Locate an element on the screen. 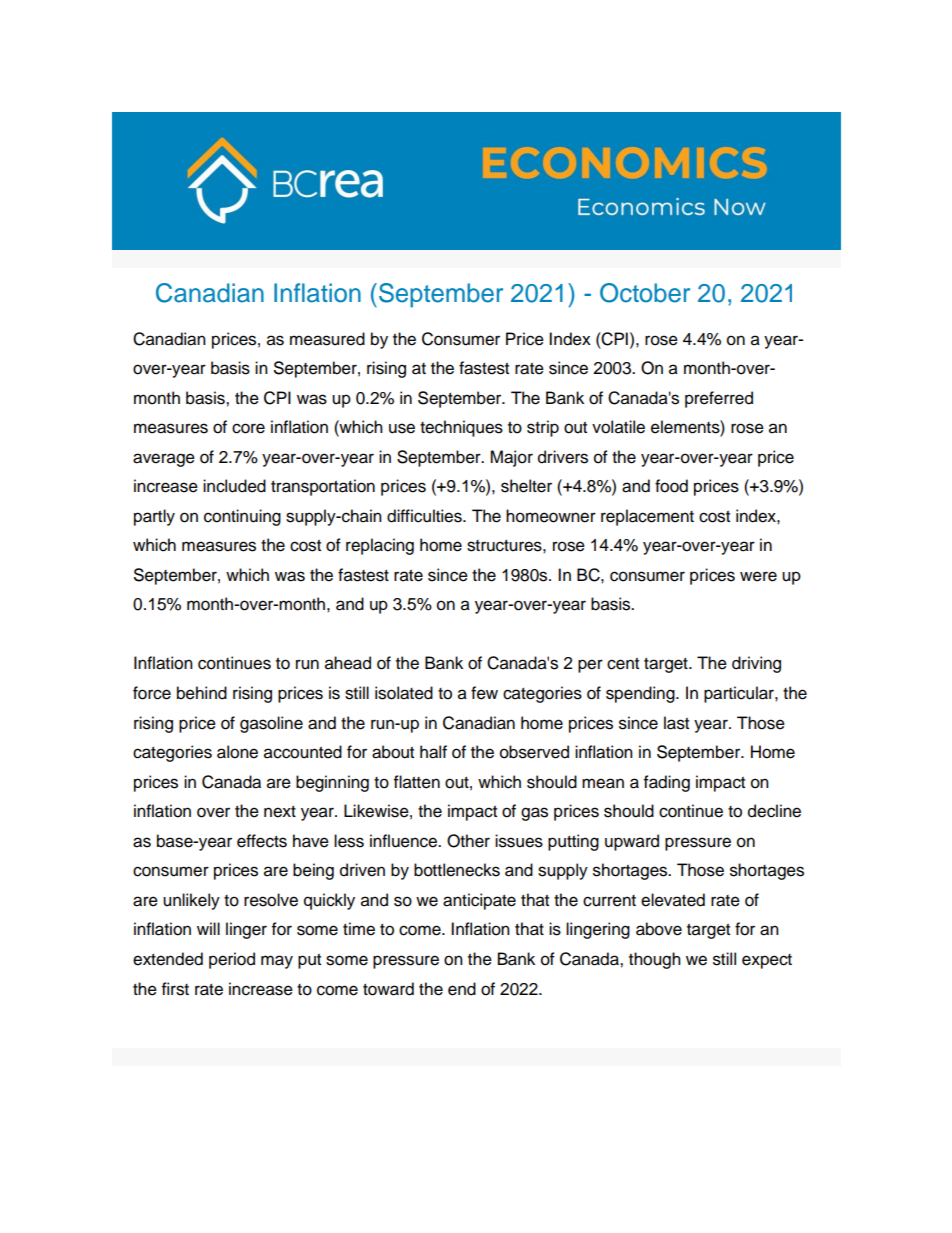  October is located at coordinates (645, 293).
